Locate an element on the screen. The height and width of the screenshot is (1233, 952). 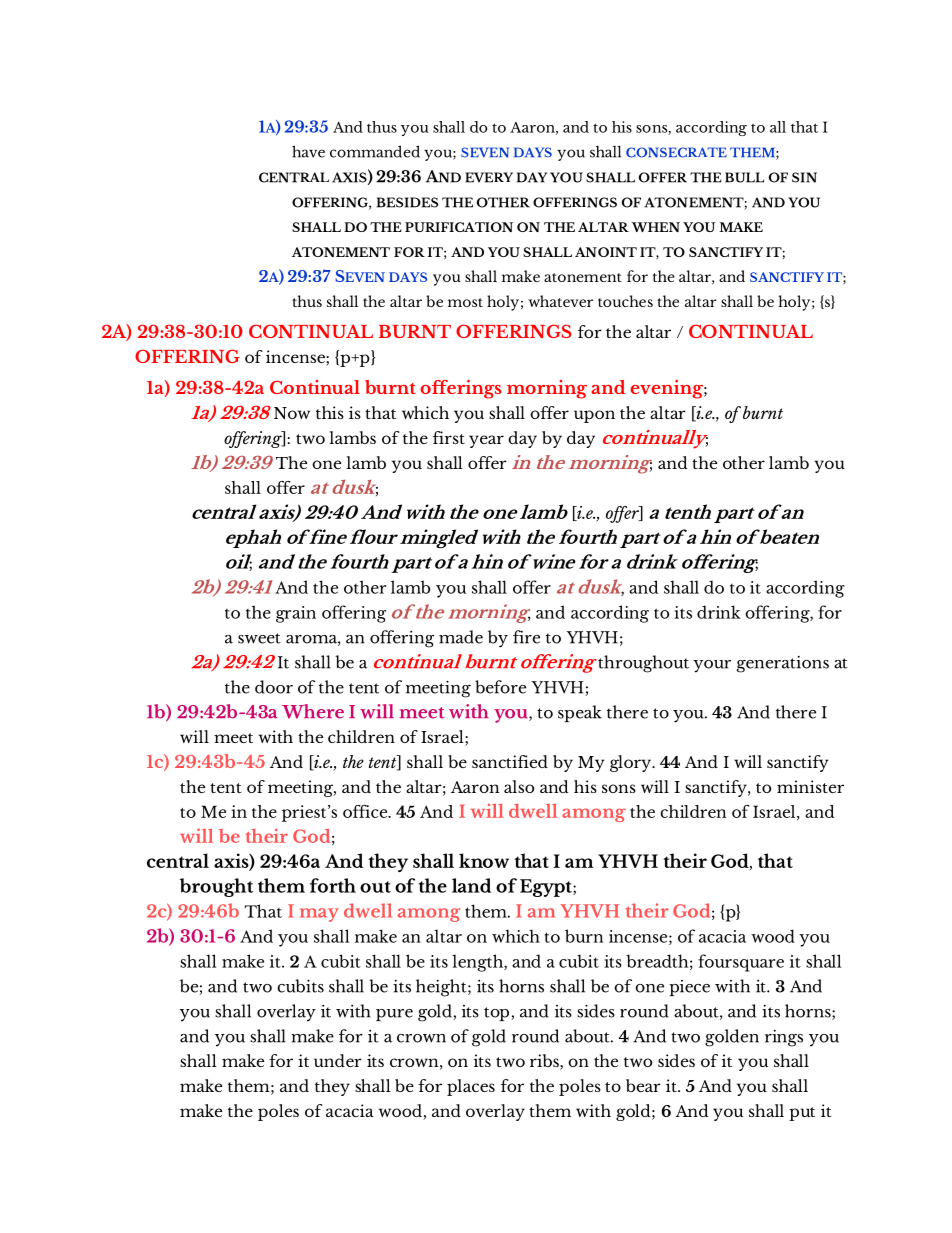
put is located at coordinates (802, 1114).
